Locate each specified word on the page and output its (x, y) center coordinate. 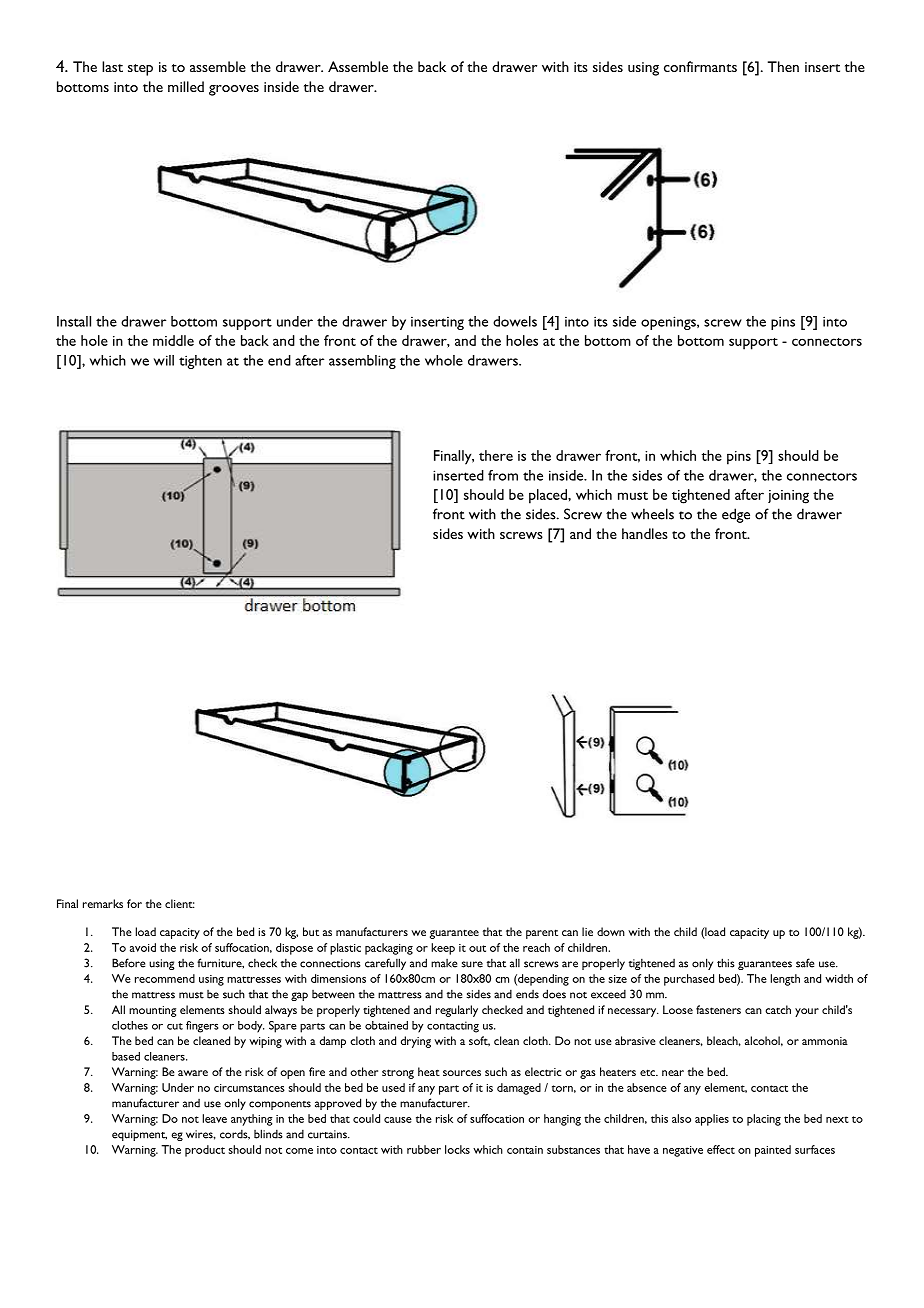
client (180, 903)
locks (457, 1149)
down (611, 931)
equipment (139, 1135)
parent (542, 934)
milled (186, 86)
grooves (234, 90)
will (164, 360)
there (496, 455)
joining (788, 497)
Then (783, 66)
